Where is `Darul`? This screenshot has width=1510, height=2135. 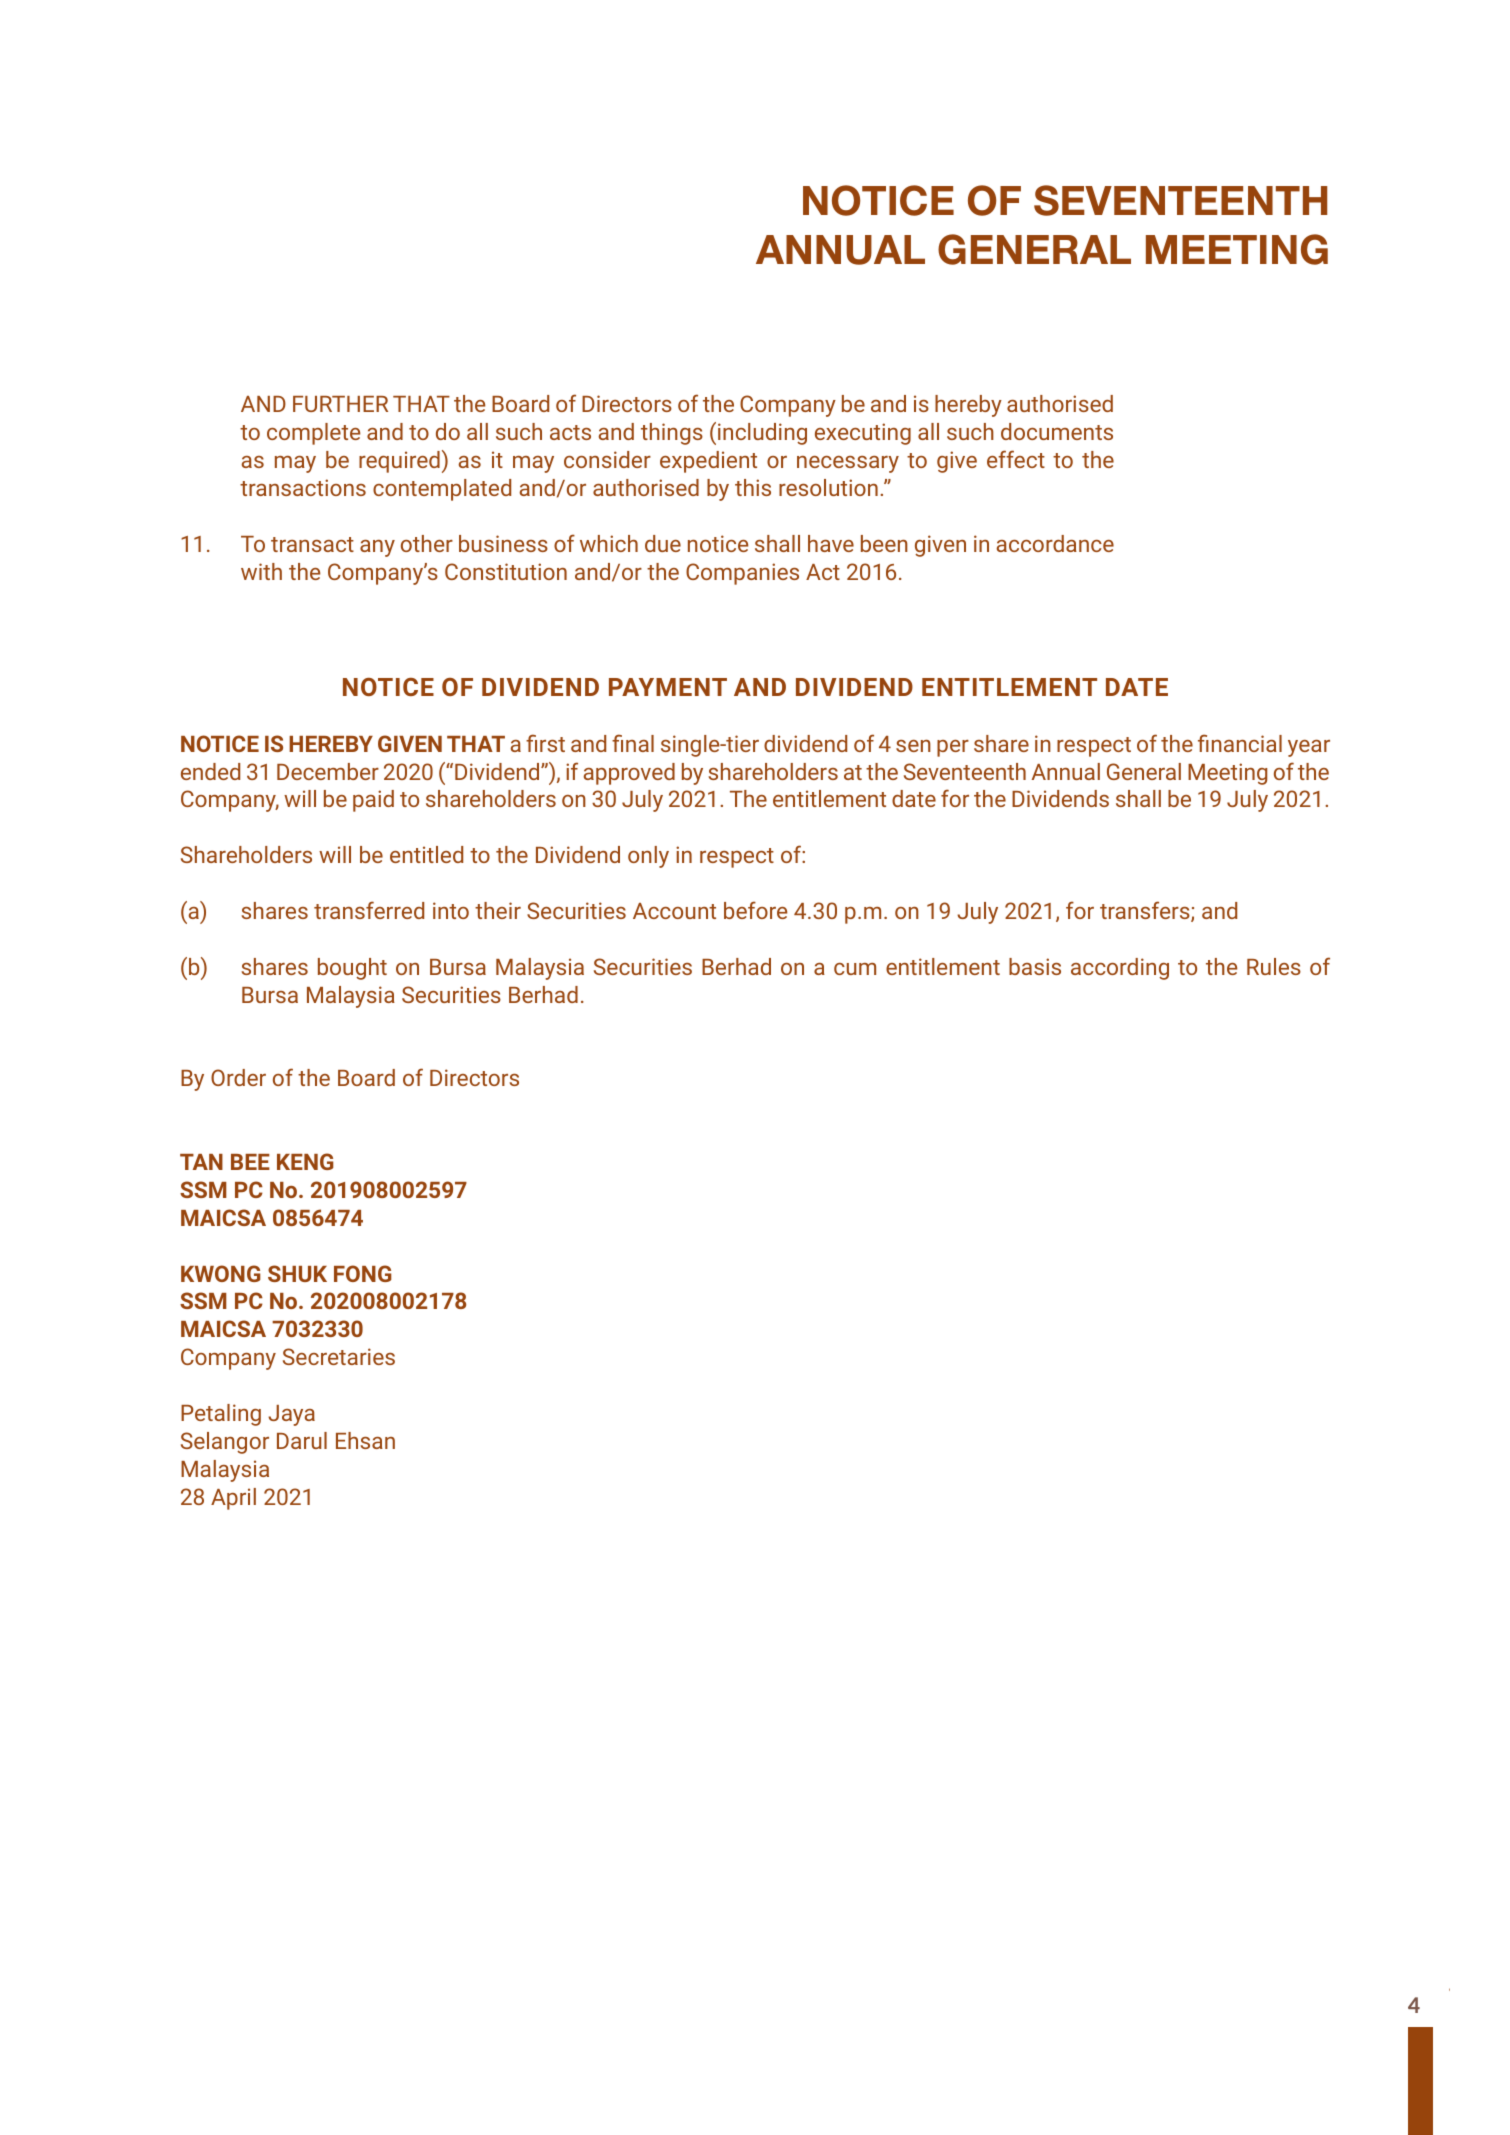 Darul is located at coordinates (302, 1440).
